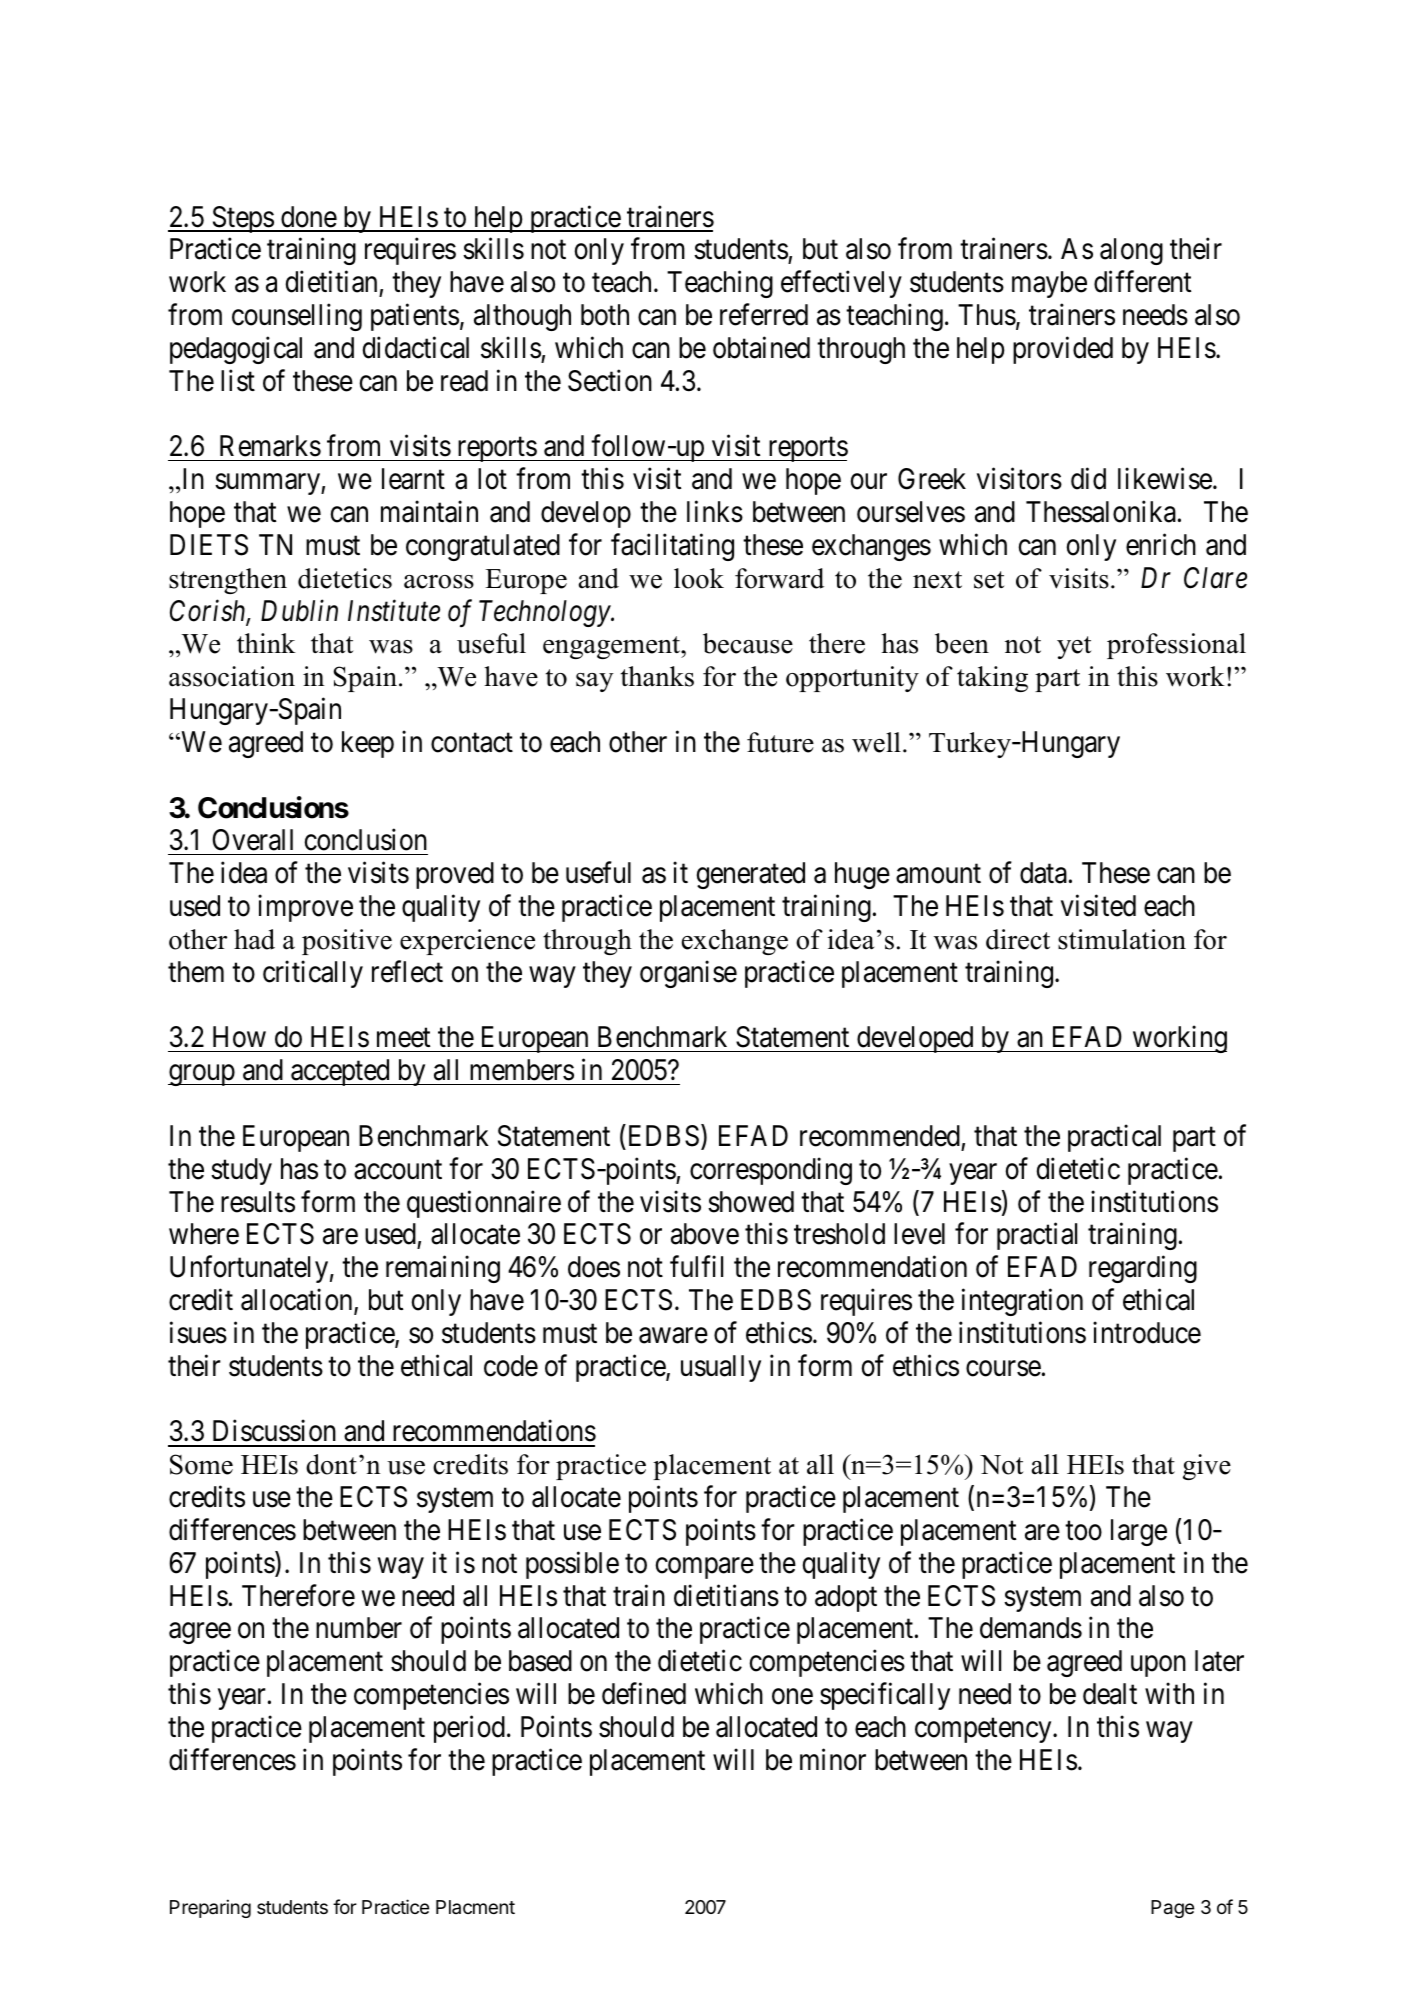  What do you see at coordinates (764, 315) in the document?
I see `referred` at bounding box center [764, 315].
